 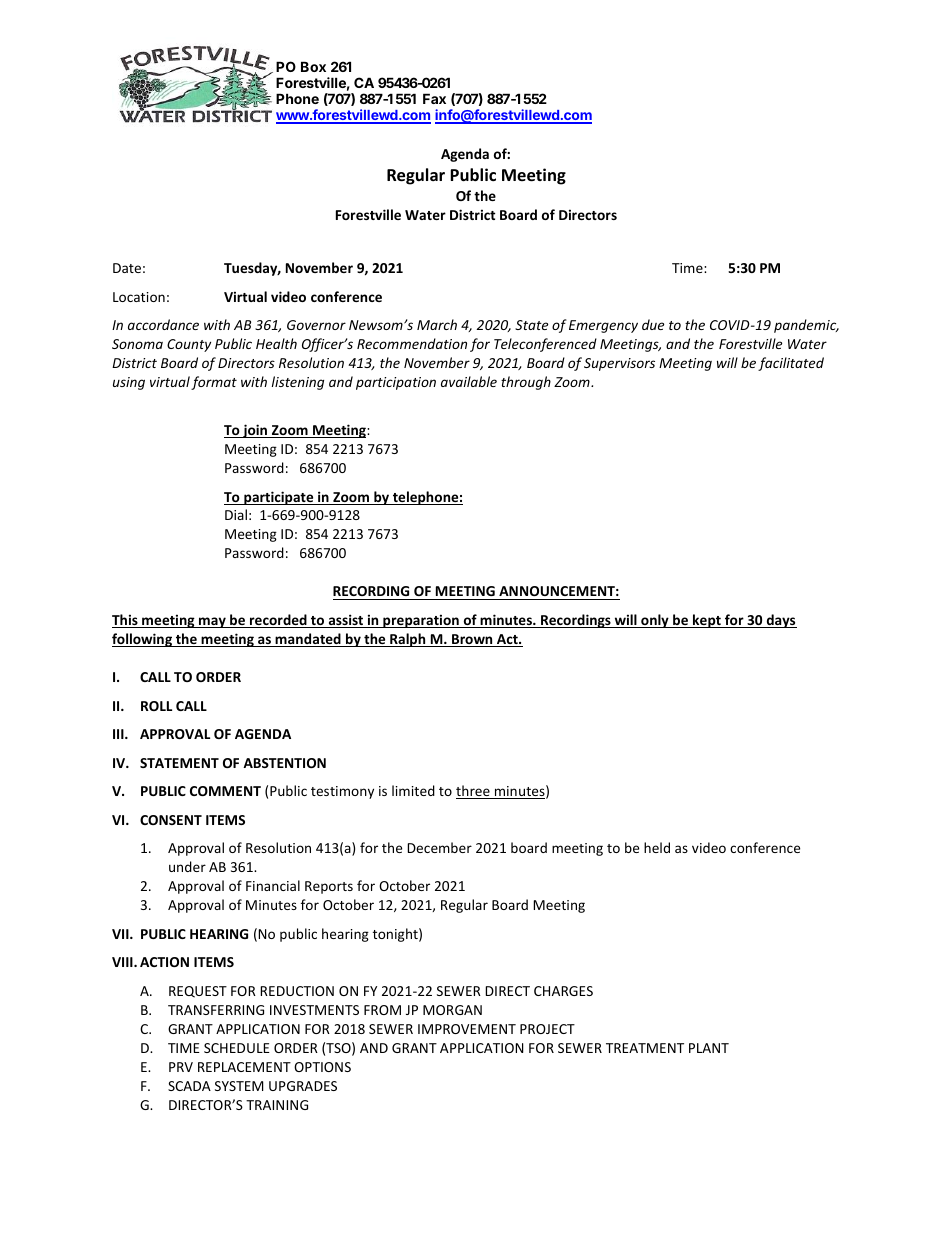 What do you see at coordinates (313, 66) in the page?
I see `Box` at bounding box center [313, 66].
